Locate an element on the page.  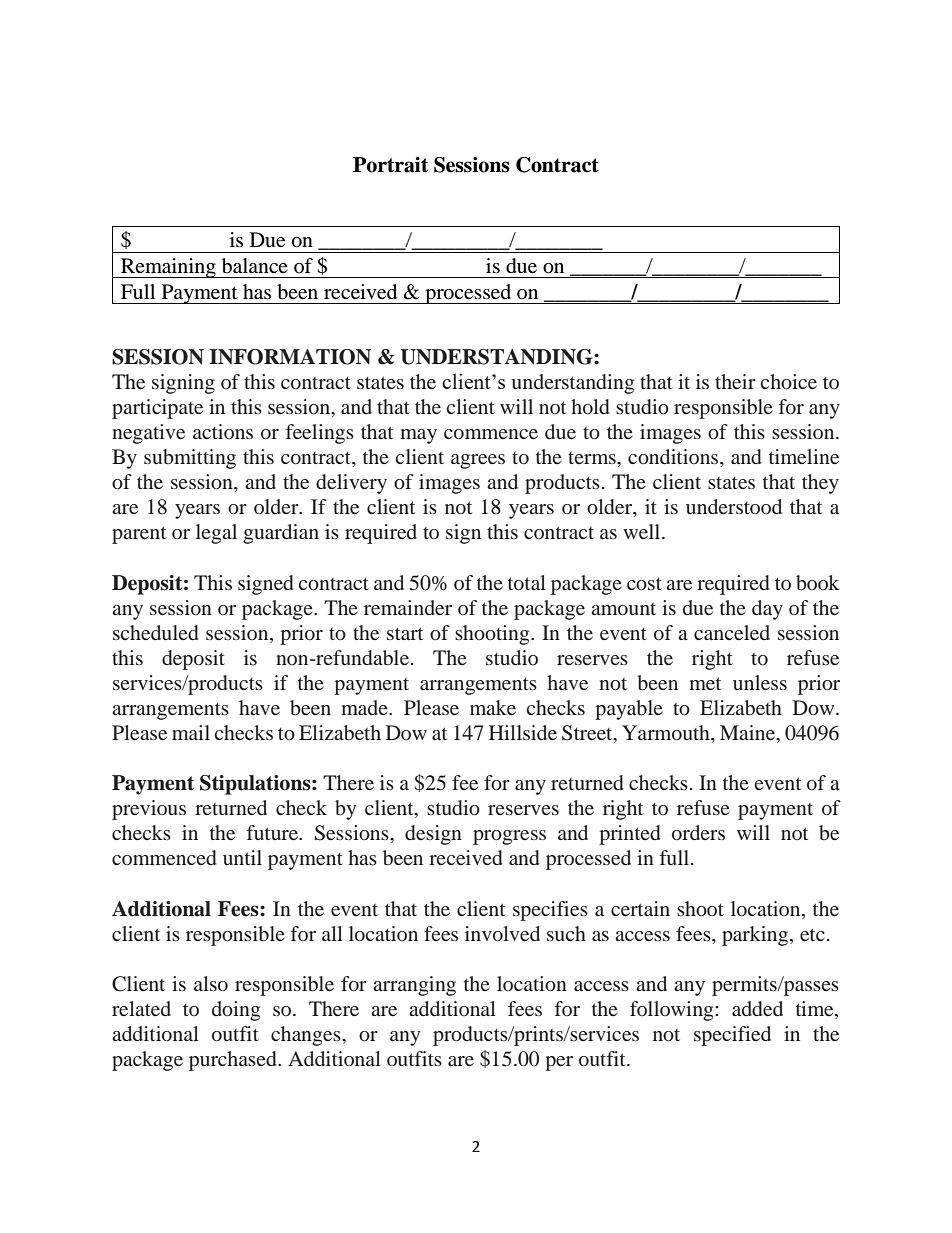
understood is located at coordinates (734, 506).
